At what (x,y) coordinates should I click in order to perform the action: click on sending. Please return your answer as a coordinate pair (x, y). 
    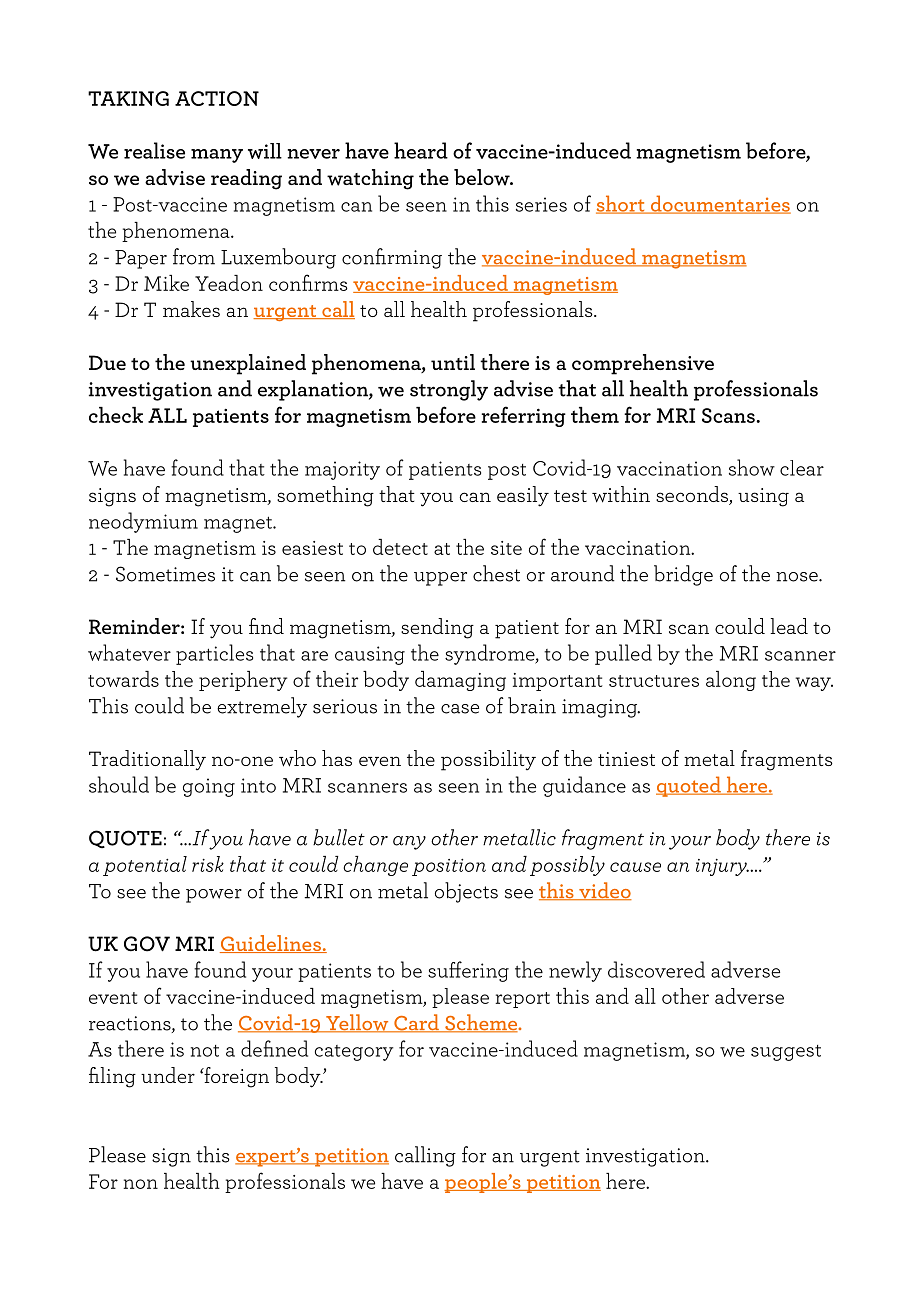
    Looking at the image, I should click on (437, 628).
